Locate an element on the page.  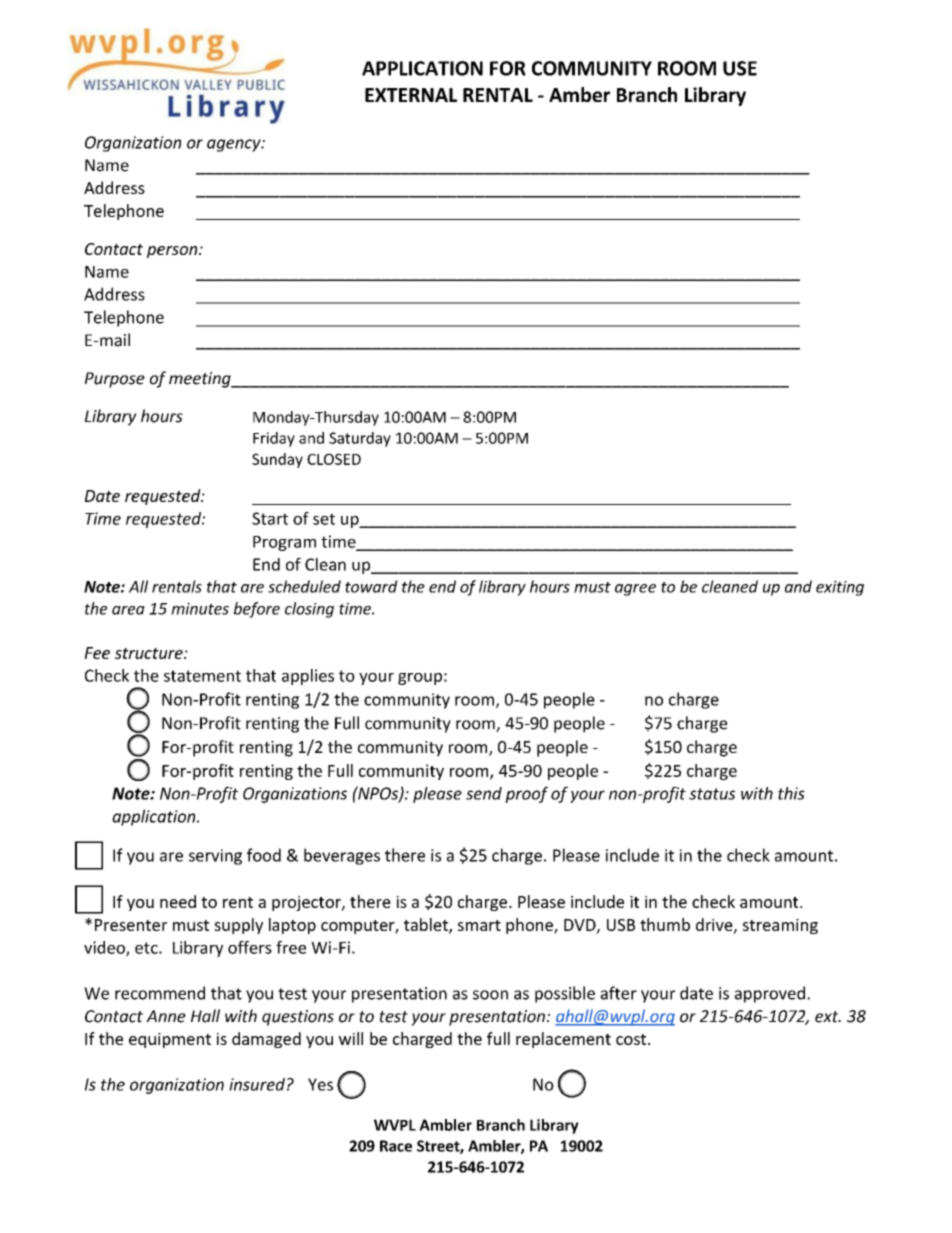
EXTERNAL is located at coordinates (411, 95).
